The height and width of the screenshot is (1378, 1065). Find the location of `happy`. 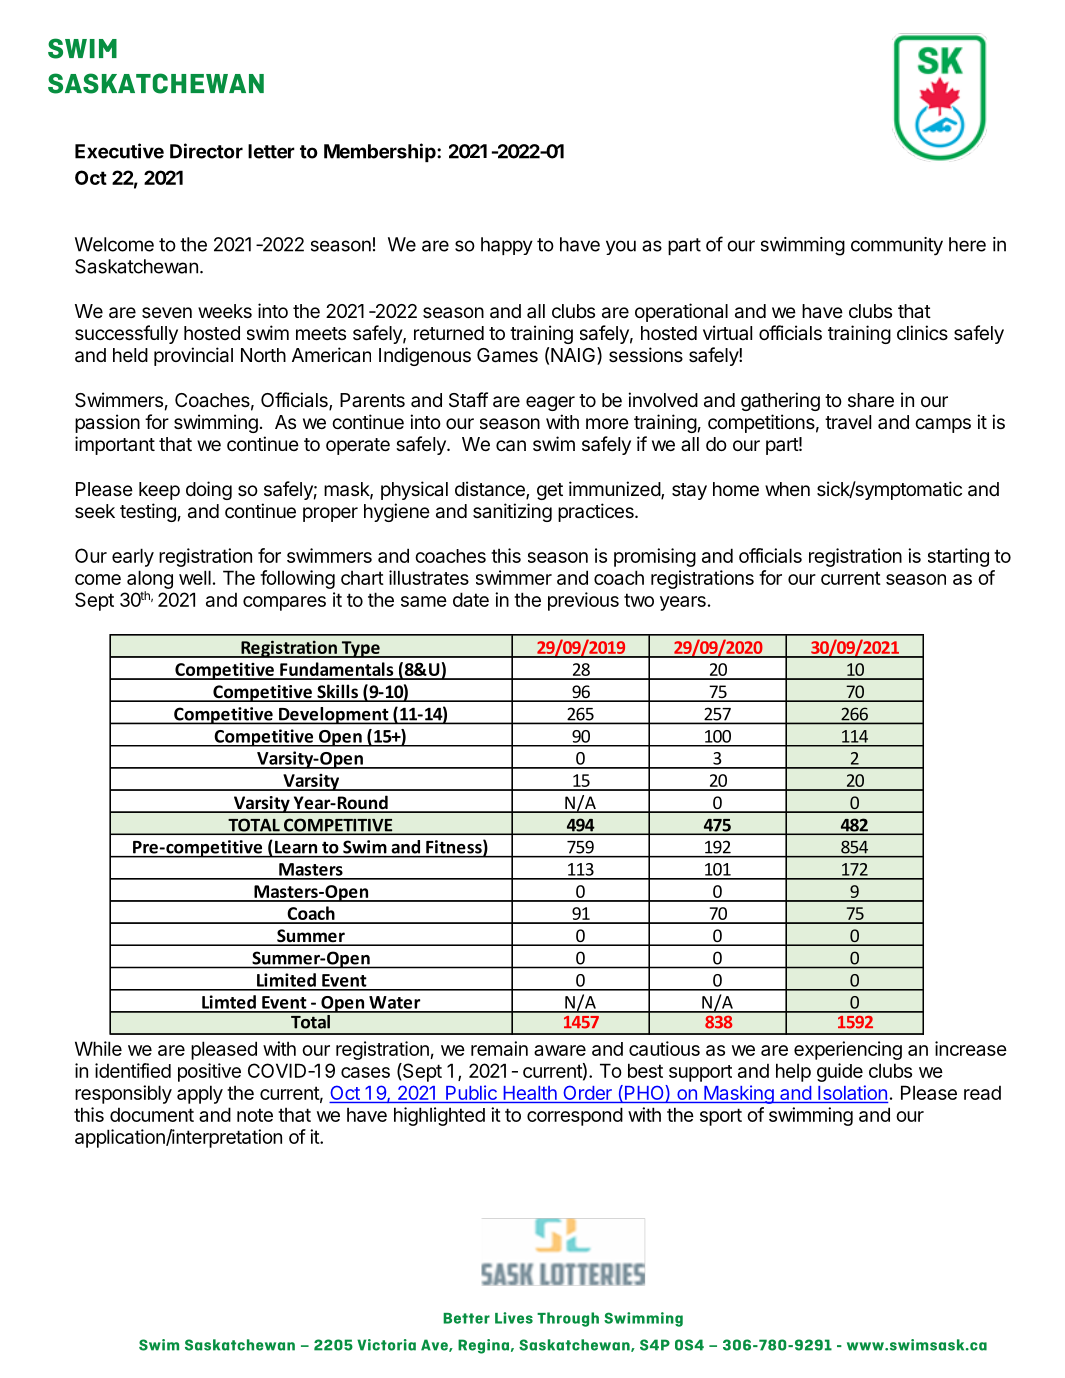

happy is located at coordinates (507, 246).
